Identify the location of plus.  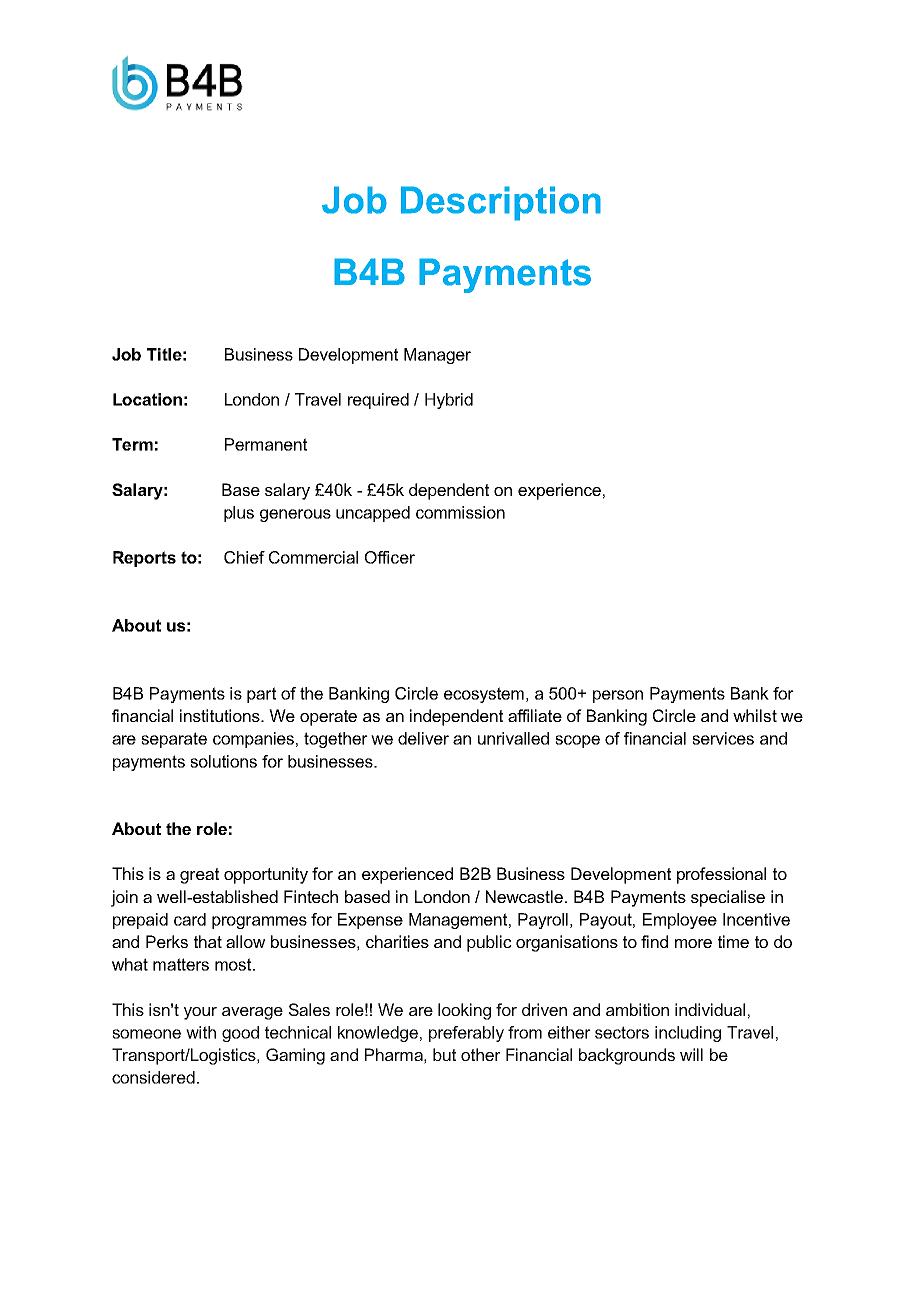
(239, 514).
